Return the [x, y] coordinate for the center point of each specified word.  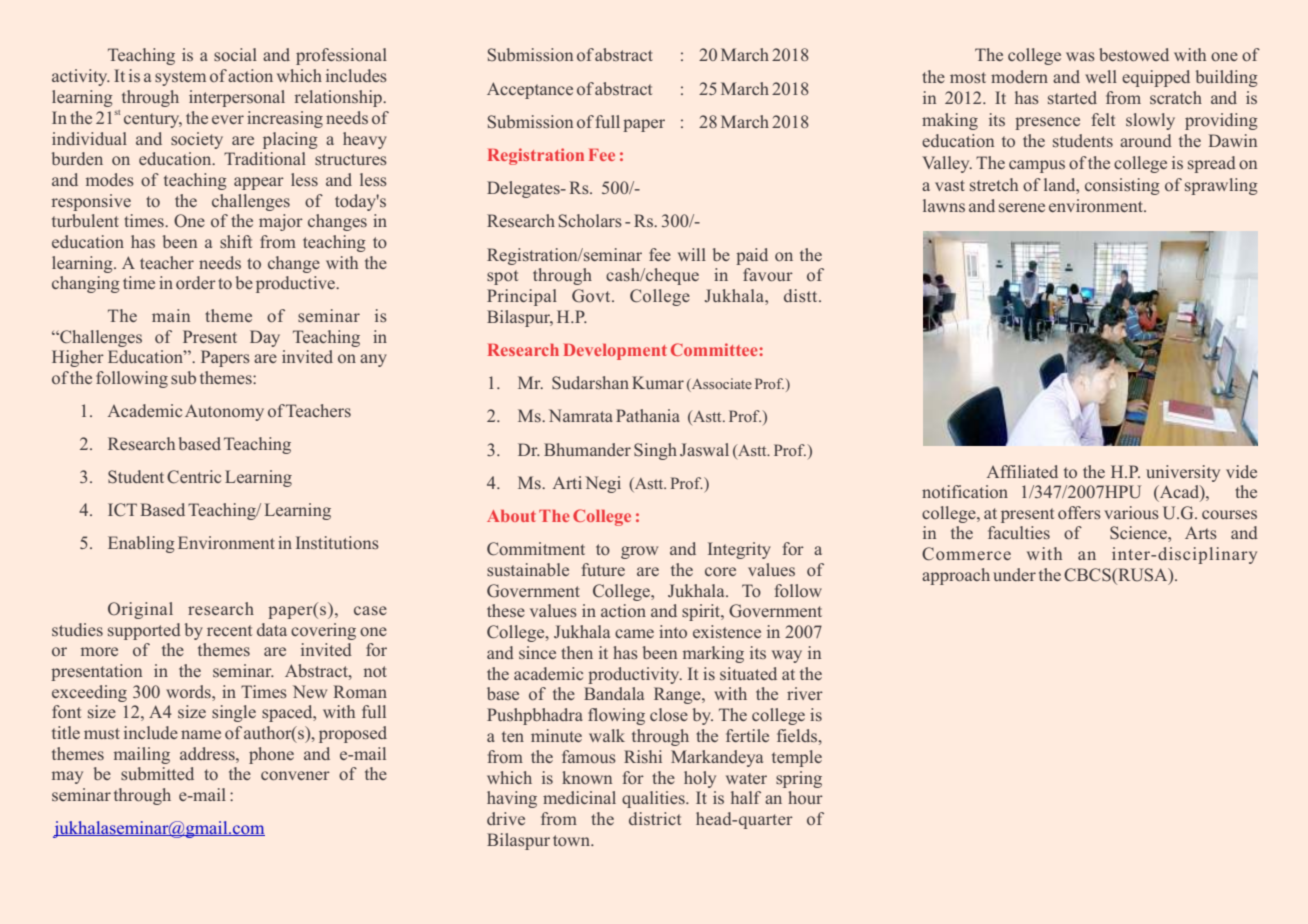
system [180, 78]
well [1101, 76]
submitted [157, 773]
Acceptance [530, 90]
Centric [194, 477]
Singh [655, 451]
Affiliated [1022, 471]
